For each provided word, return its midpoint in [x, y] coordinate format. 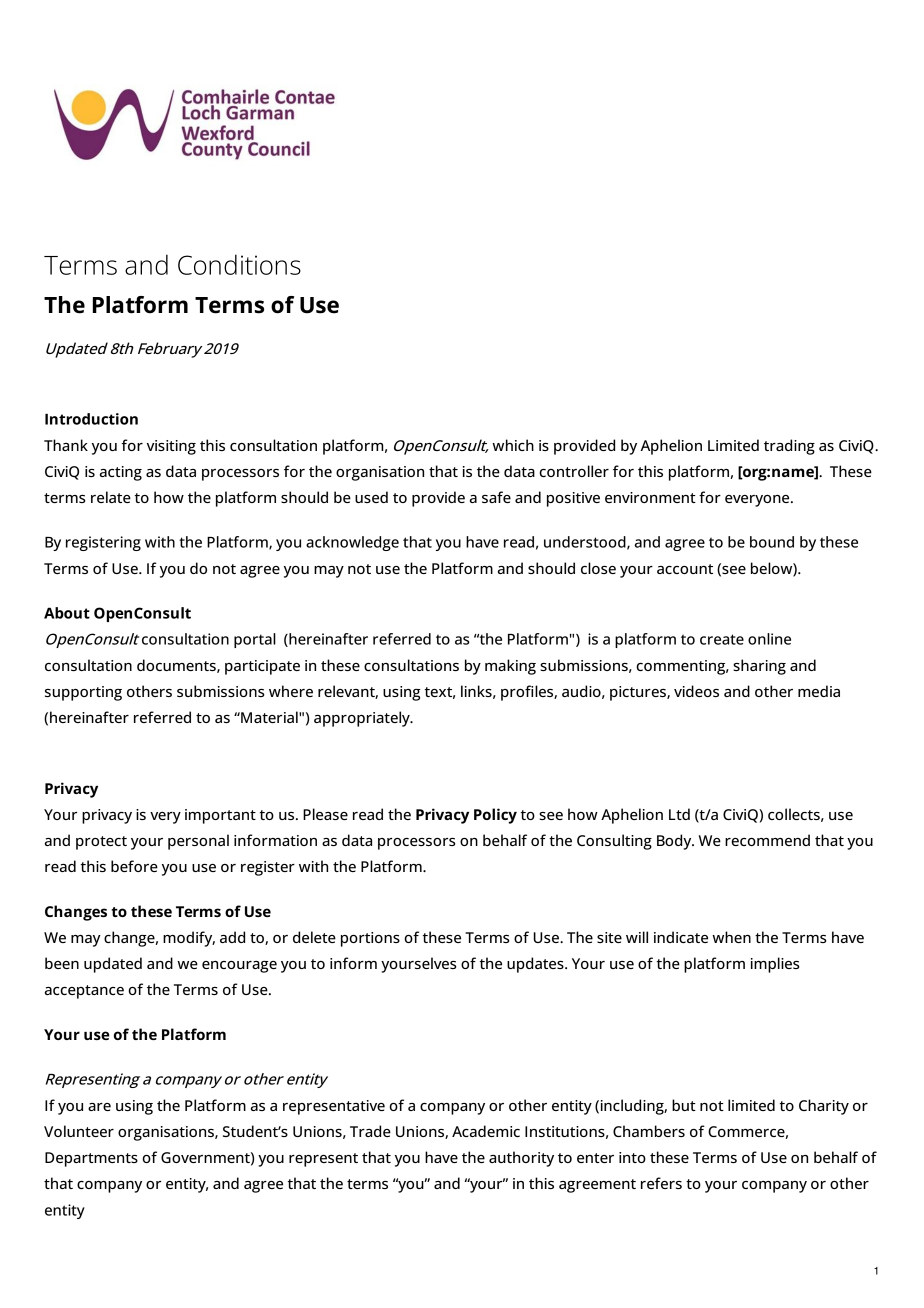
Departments [91, 1159]
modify [189, 939]
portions [370, 939]
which [513, 445]
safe [496, 497]
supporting [83, 693]
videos [696, 691]
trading [789, 447]
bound [772, 542]
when [731, 937]
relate [111, 497]
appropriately [363, 719]
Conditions [239, 264]
